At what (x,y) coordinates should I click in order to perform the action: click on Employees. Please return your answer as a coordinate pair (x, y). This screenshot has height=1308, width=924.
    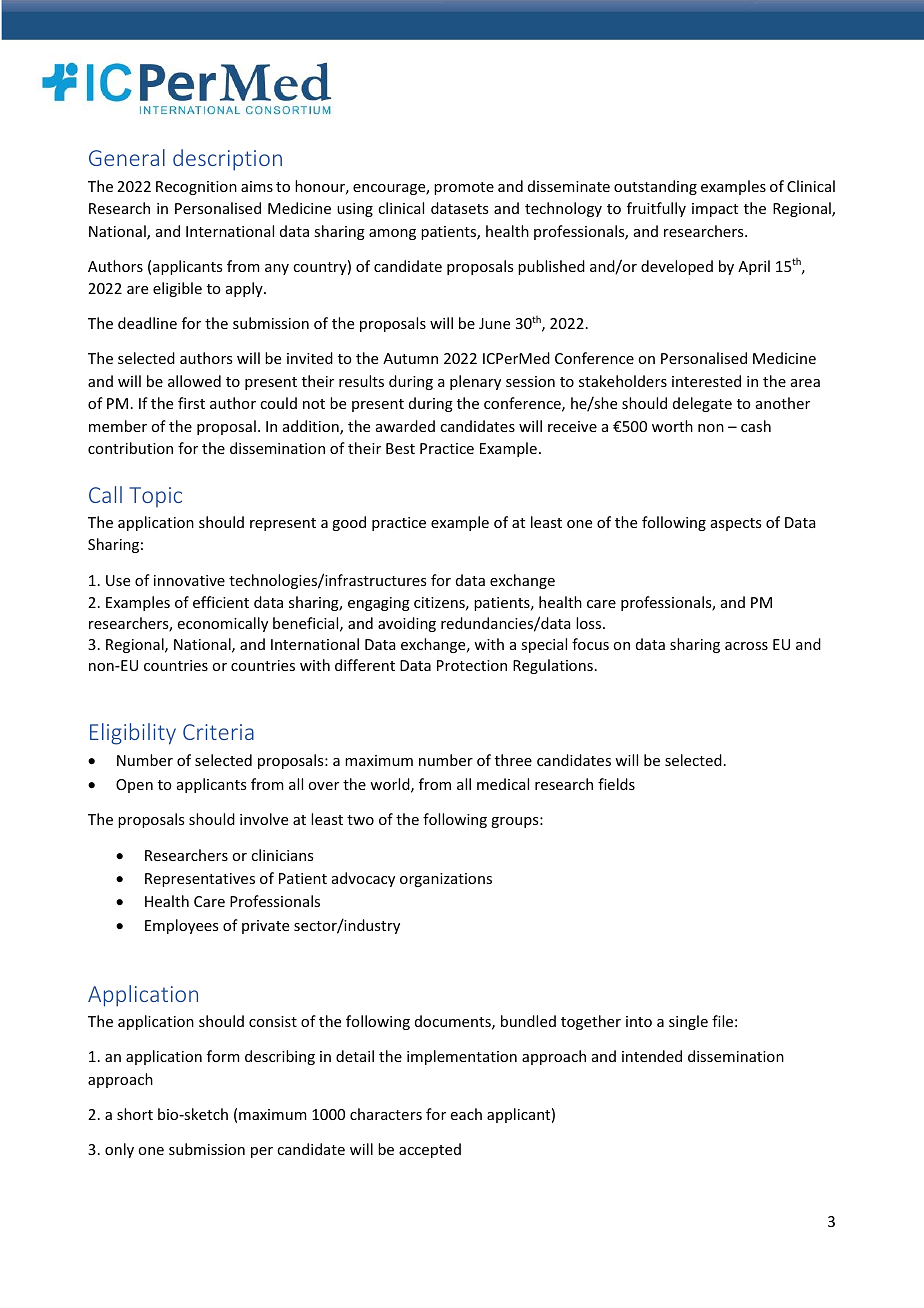
    Looking at the image, I should click on (181, 926).
